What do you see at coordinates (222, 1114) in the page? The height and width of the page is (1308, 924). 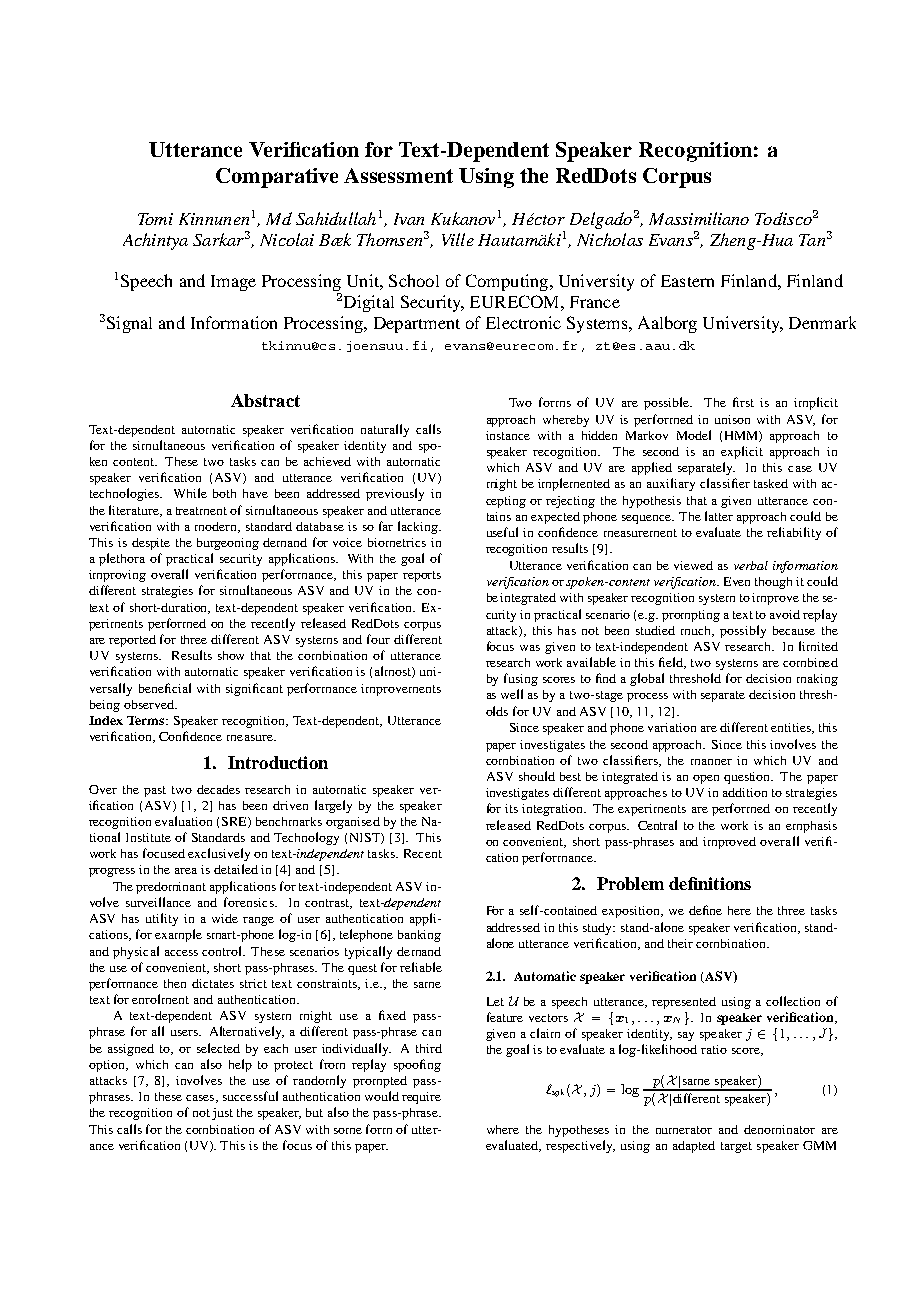 I see `just` at bounding box center [222, 1114].
